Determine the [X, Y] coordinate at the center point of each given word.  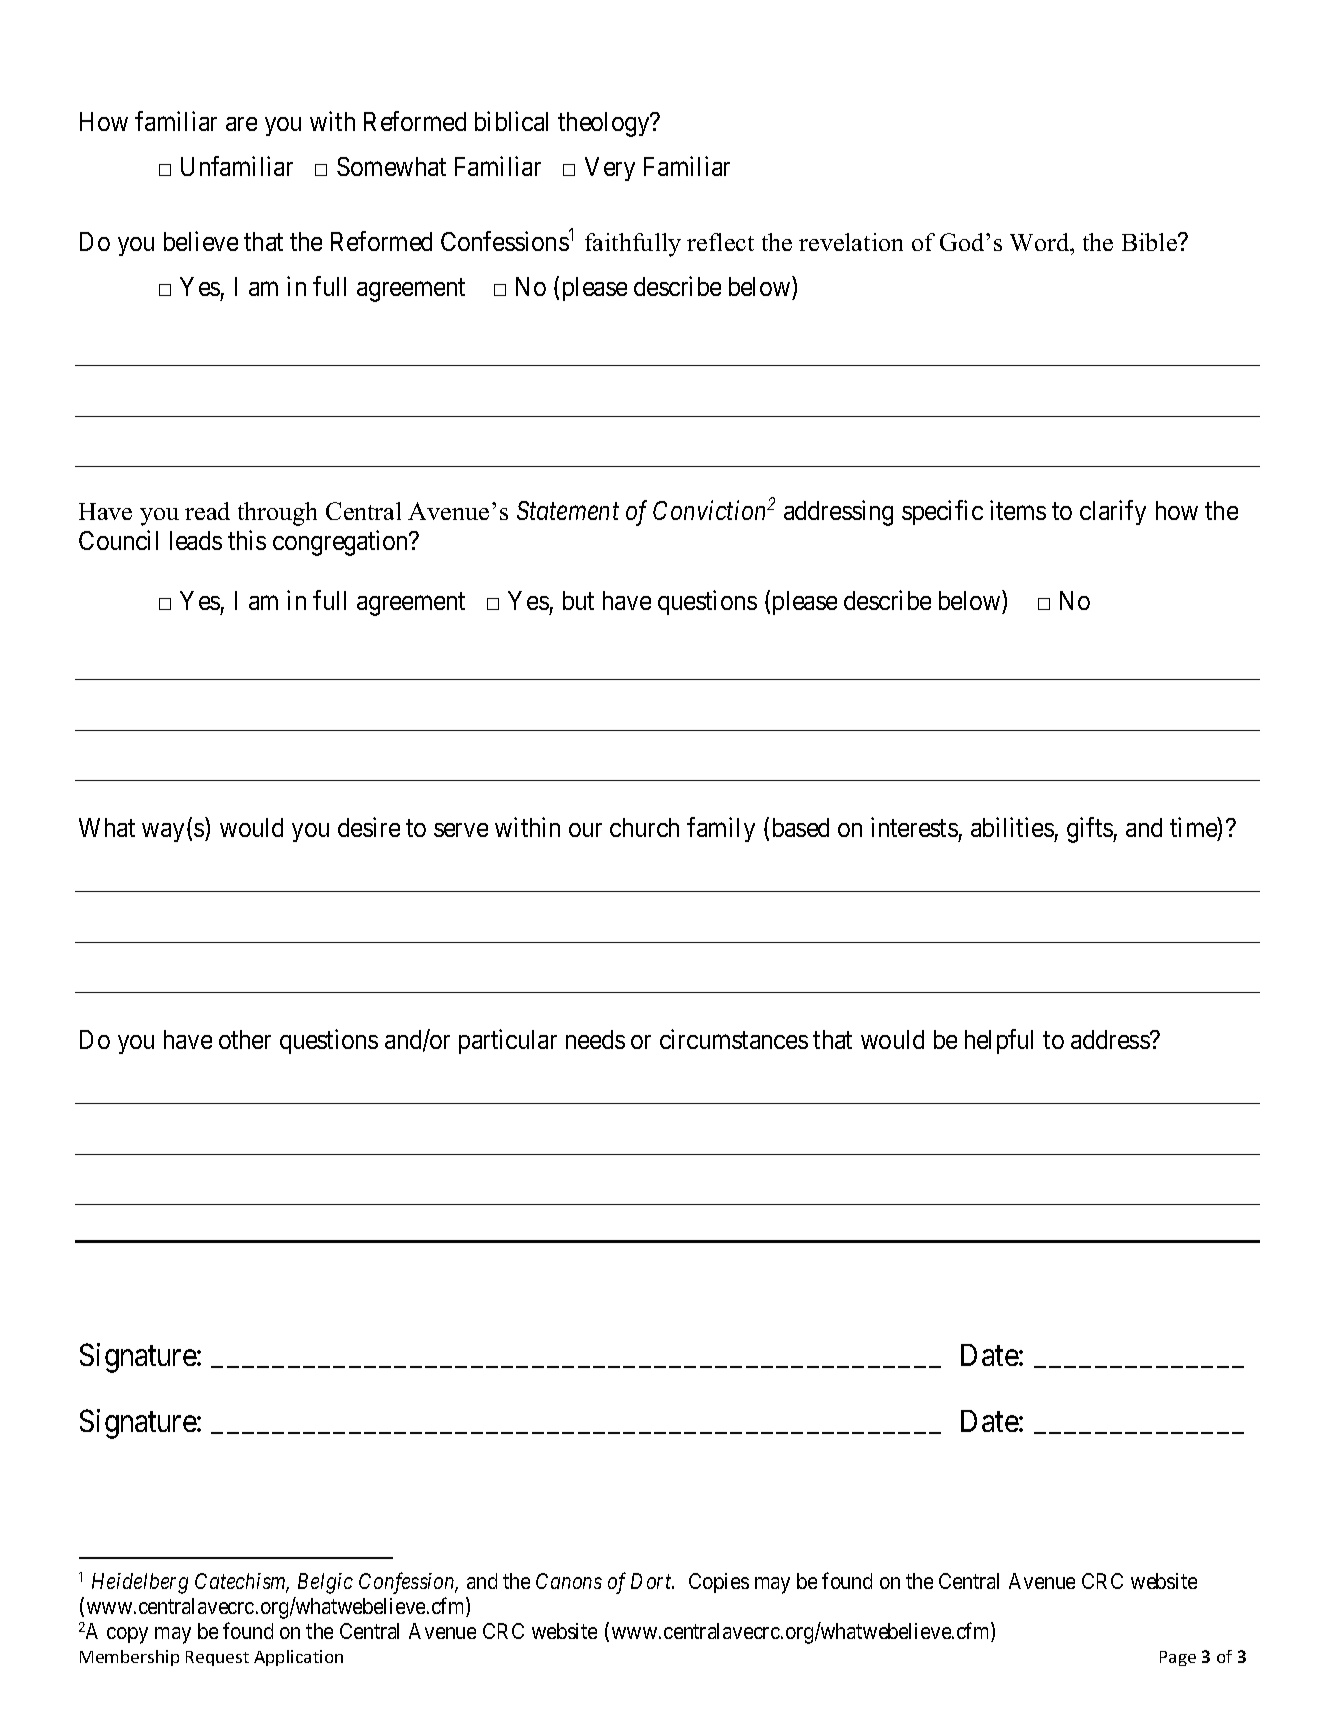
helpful [999, 1041]
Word [1041, 242]
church [644, 827]
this [247, 540]
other [245, 1039]
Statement [568, 510]
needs [595, 1039]
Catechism [242, 1583]
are [241, 124]
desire [369, 827]
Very [610, 169]
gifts [1090, 830]
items [1018, 510]
